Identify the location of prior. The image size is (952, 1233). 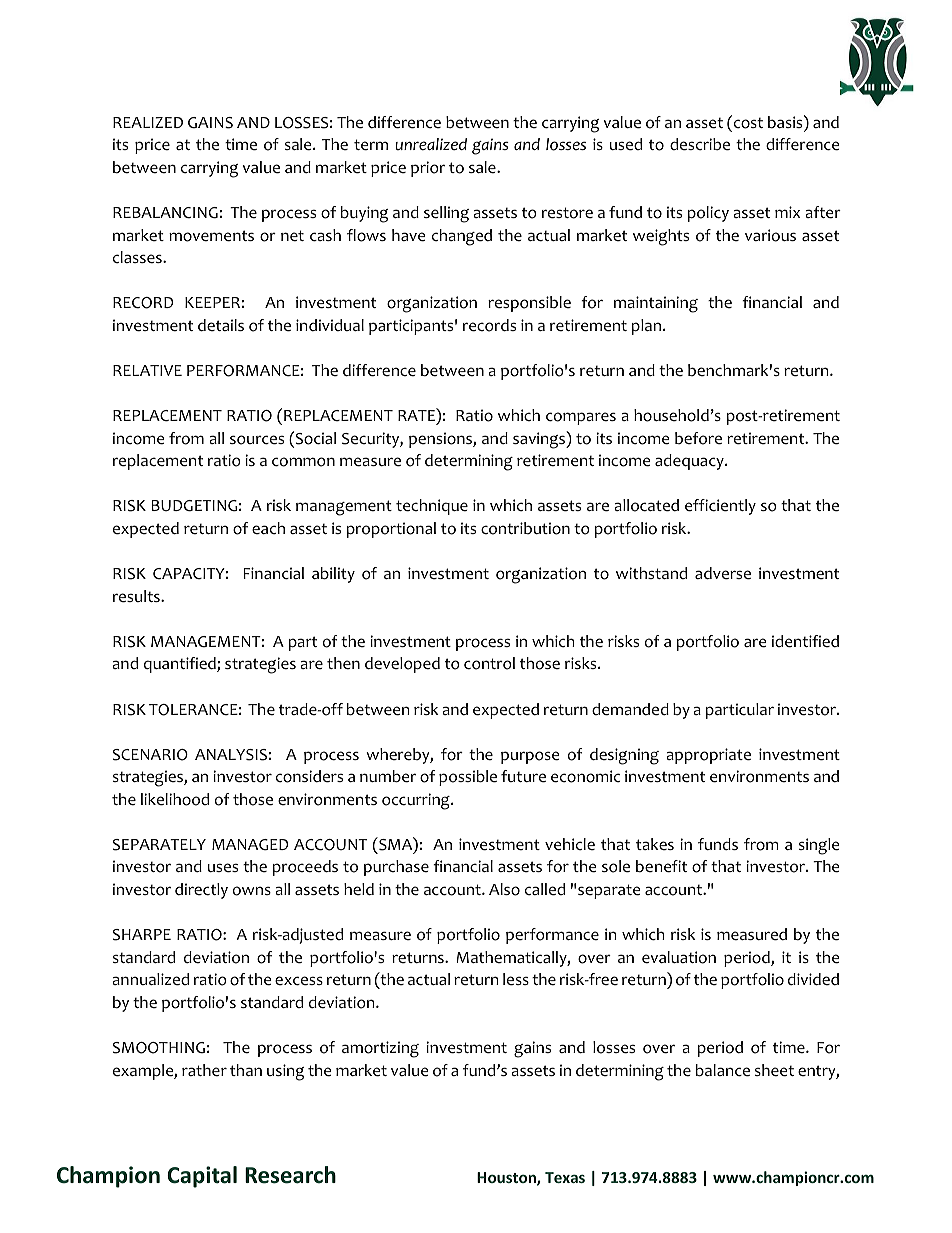
(428, 169).
